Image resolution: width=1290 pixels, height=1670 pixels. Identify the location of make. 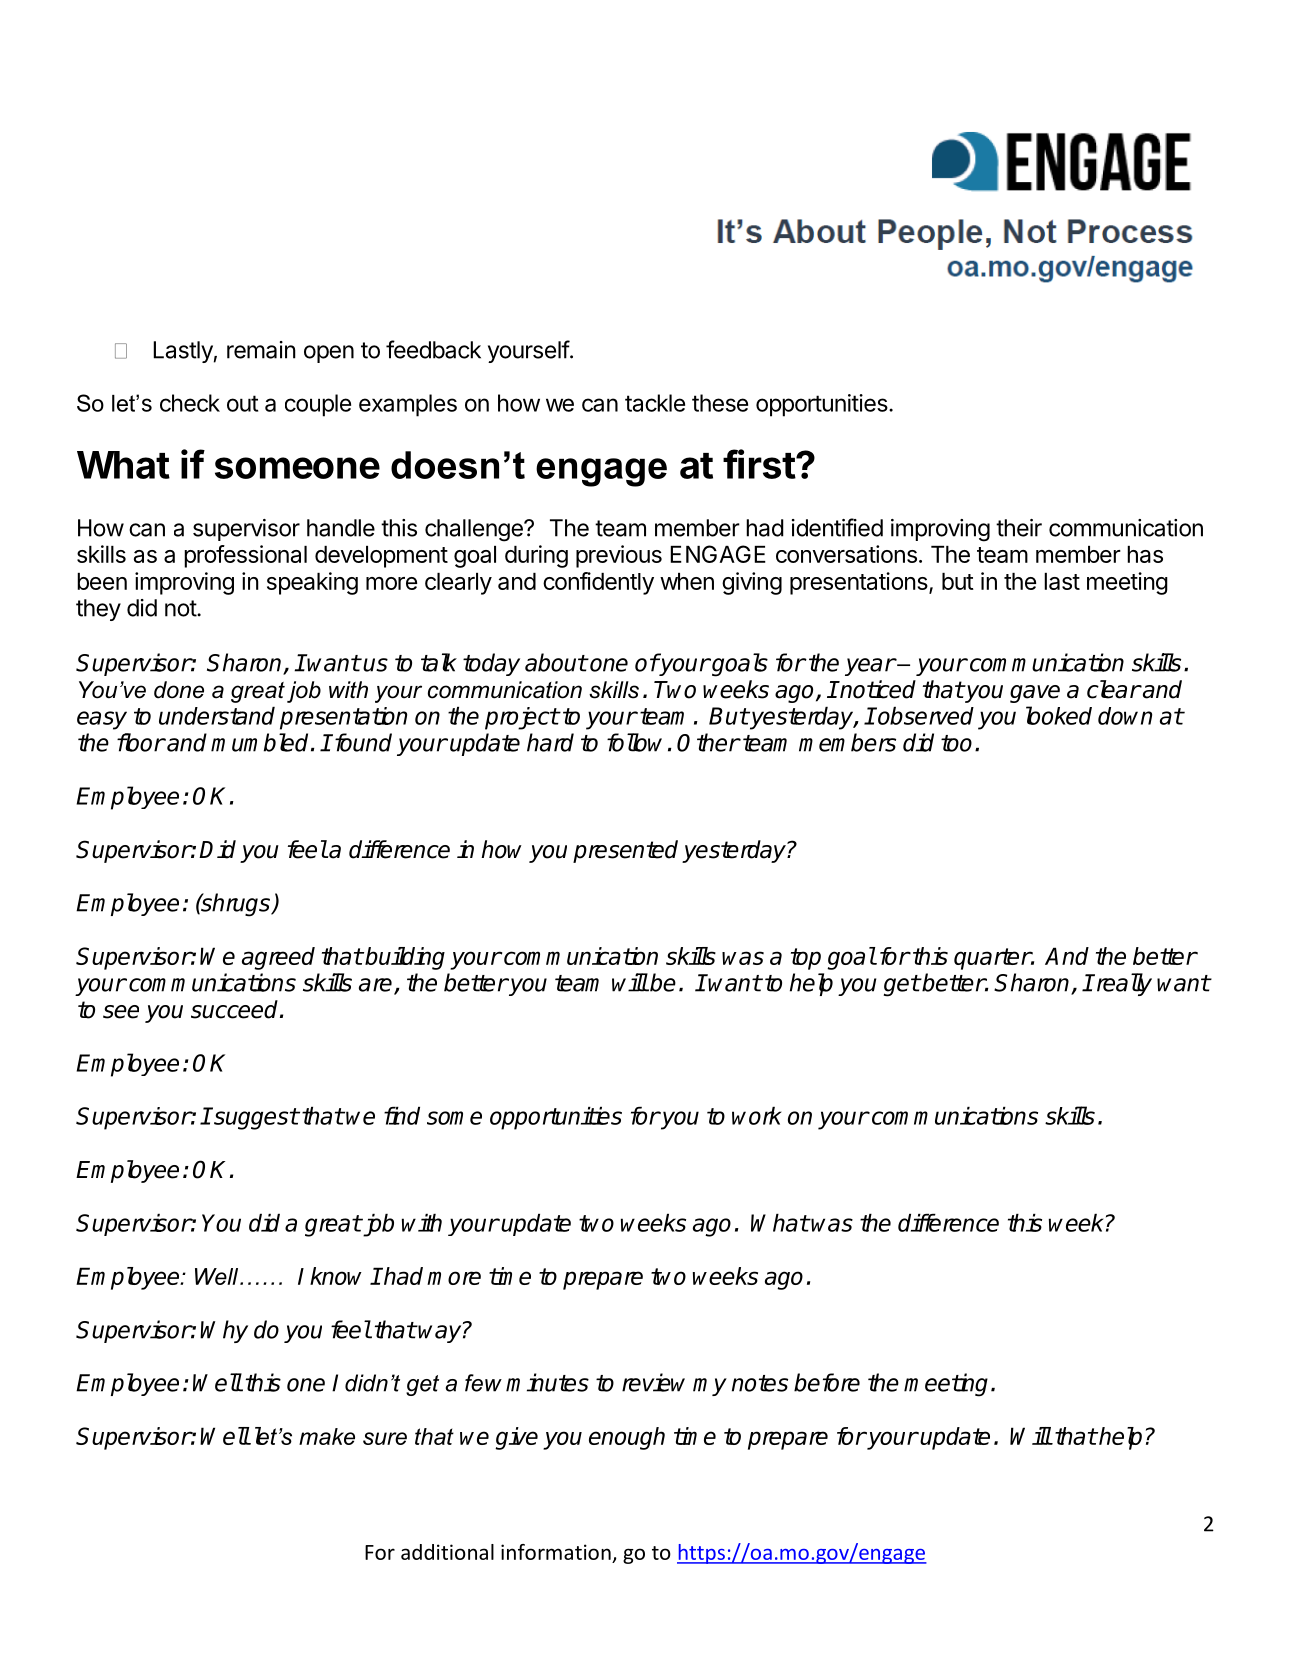
(327, 1436).
